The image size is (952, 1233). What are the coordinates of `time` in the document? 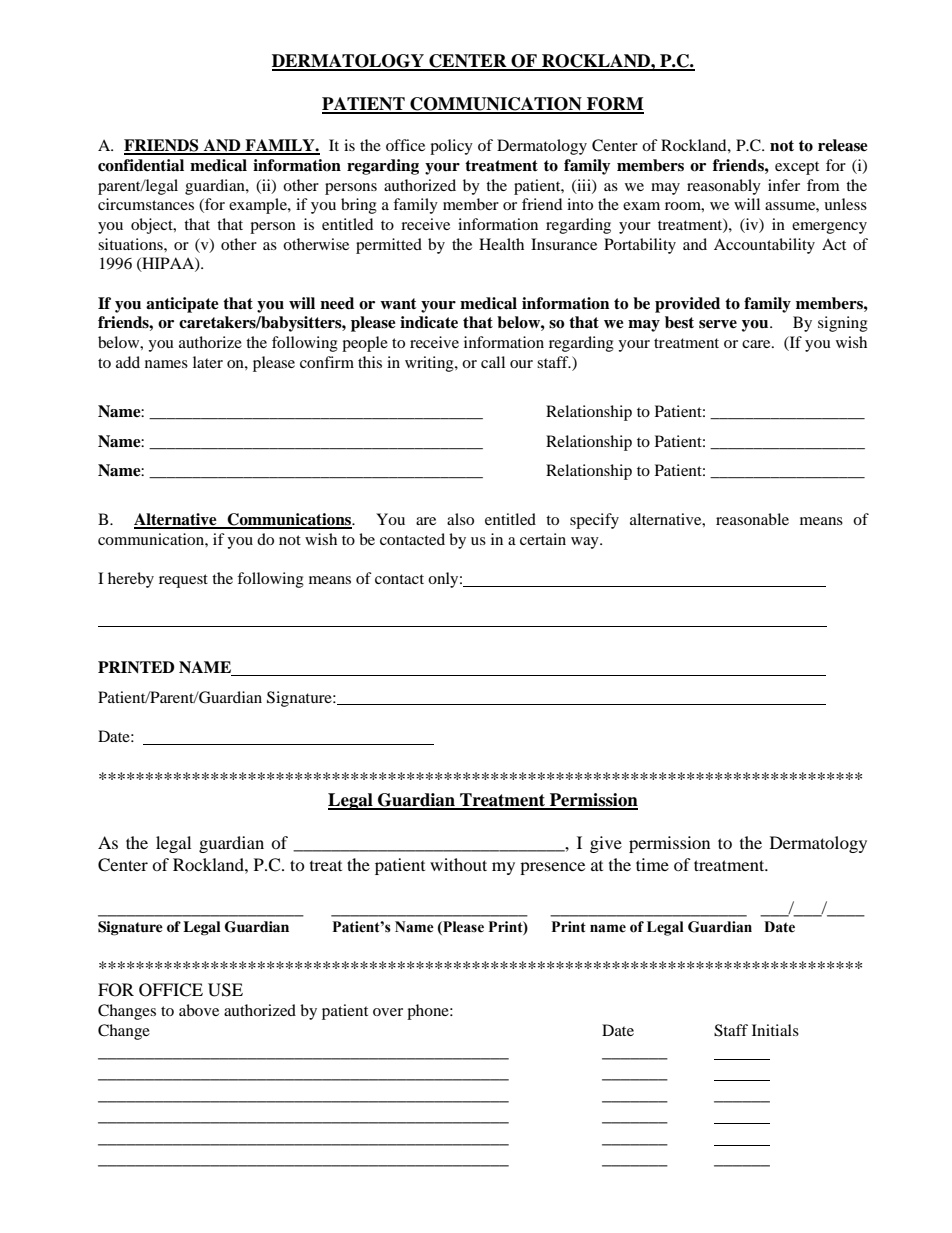 It's located at (652, 864).
